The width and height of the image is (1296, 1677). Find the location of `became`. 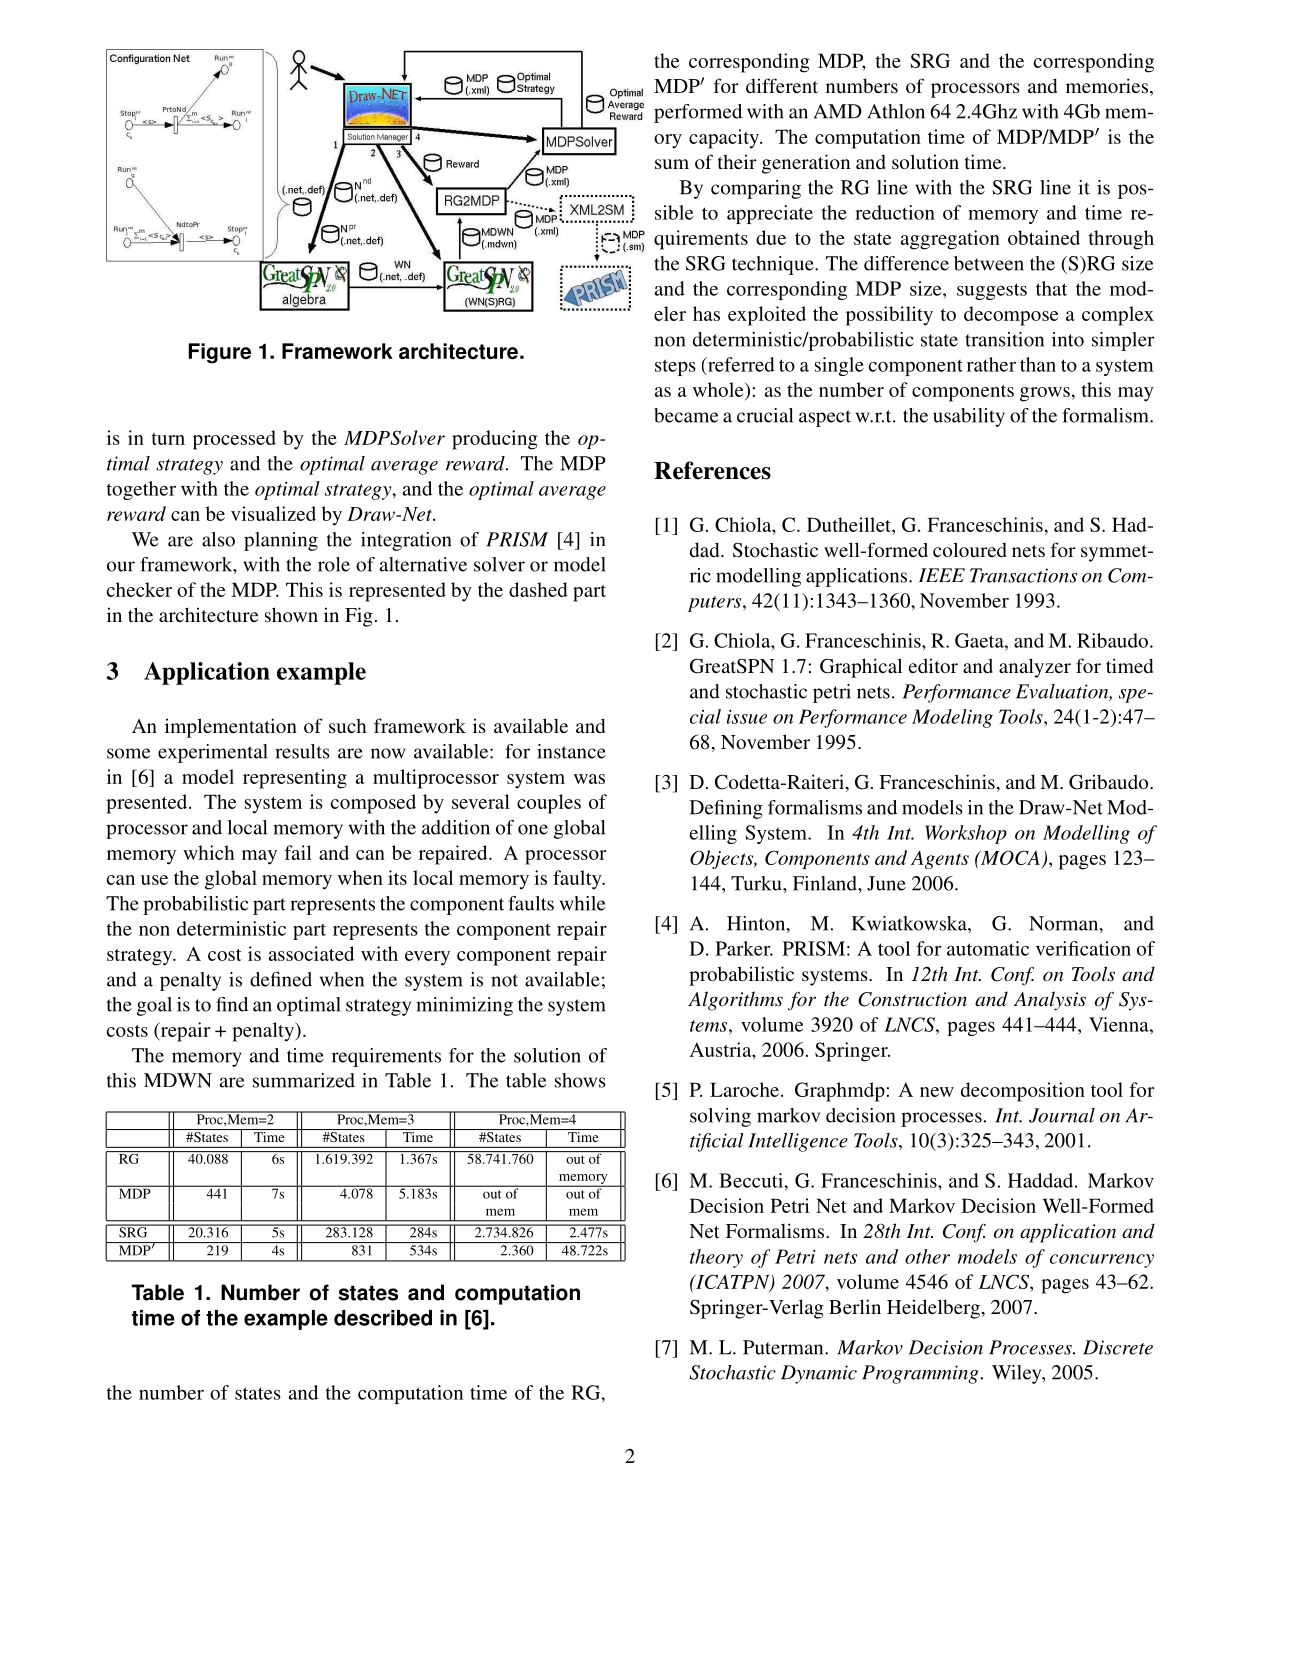

became is located at coordinates (686, 415).
